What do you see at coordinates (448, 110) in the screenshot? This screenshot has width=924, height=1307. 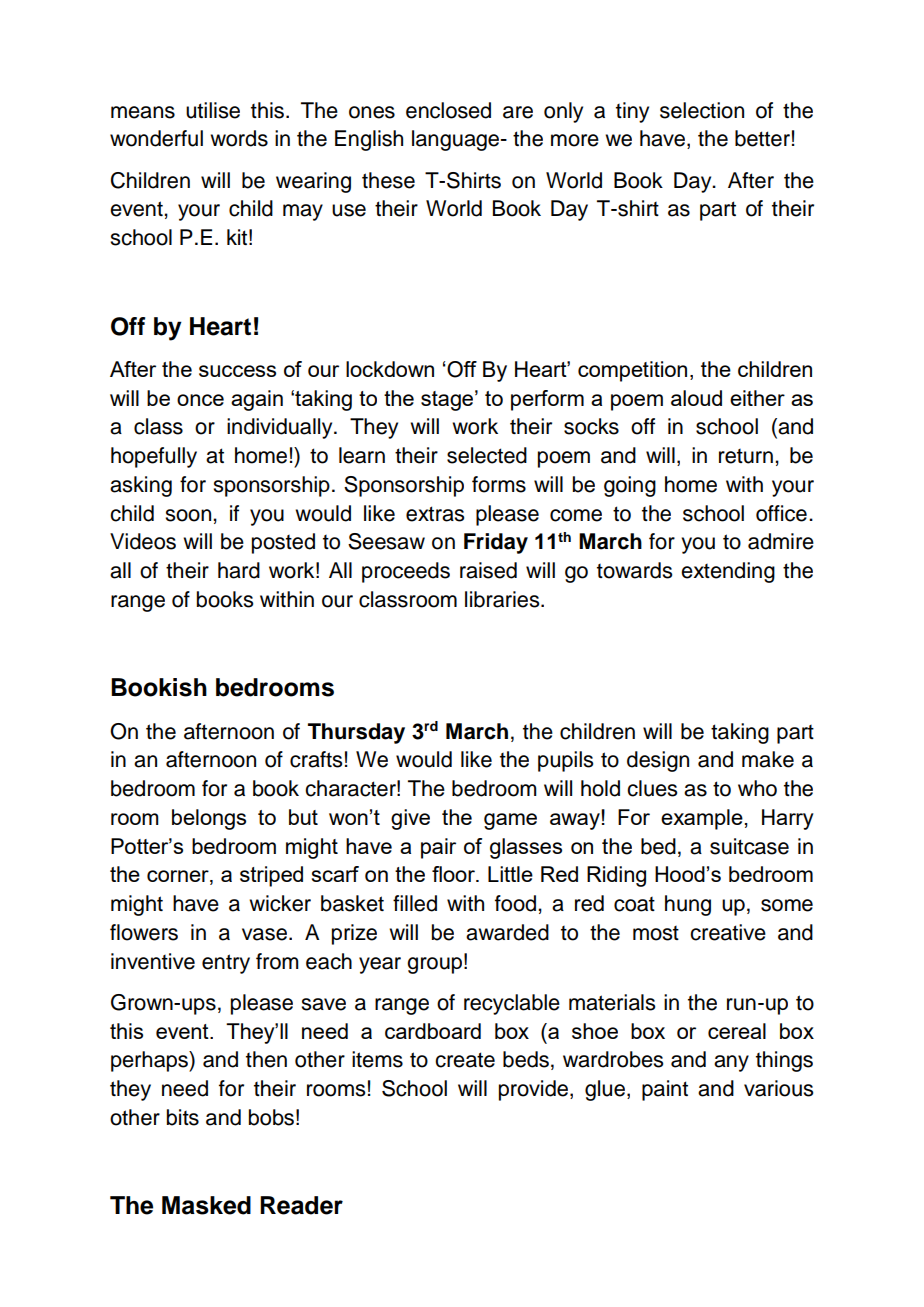 I see `enclosed` at bounding box center [448, 110].
